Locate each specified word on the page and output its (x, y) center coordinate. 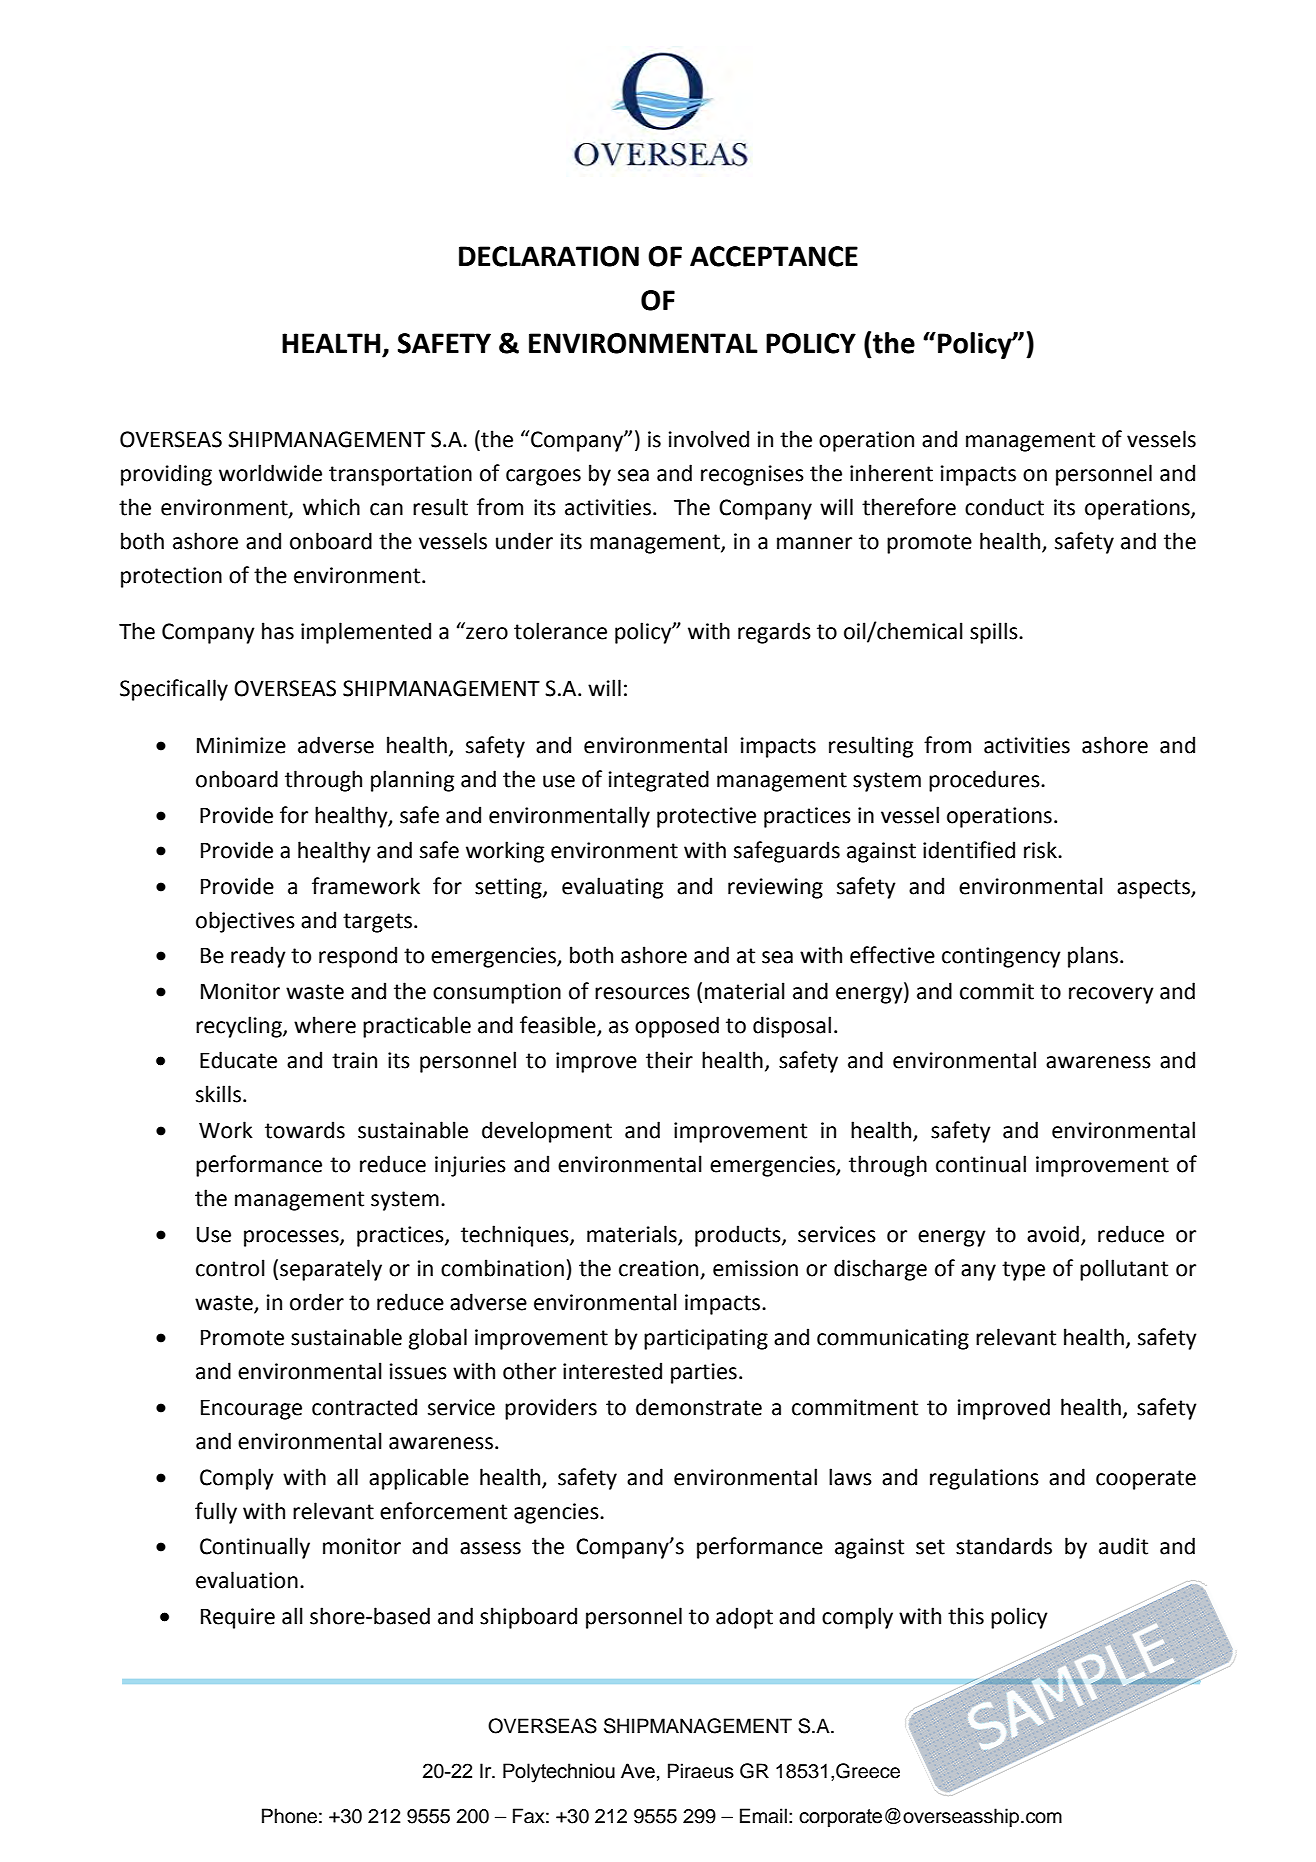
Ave (638, 1771)
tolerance (560, 631)
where (325, 1025)
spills (995, 633)
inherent (891, 473)
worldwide (270, 473)
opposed (677, 1027)
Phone (289, 1816)
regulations (984, 1479)
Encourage (251, 1409)
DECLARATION (549, 256)
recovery (1111, 995)
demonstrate (699, 1407)
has (278, 631)
